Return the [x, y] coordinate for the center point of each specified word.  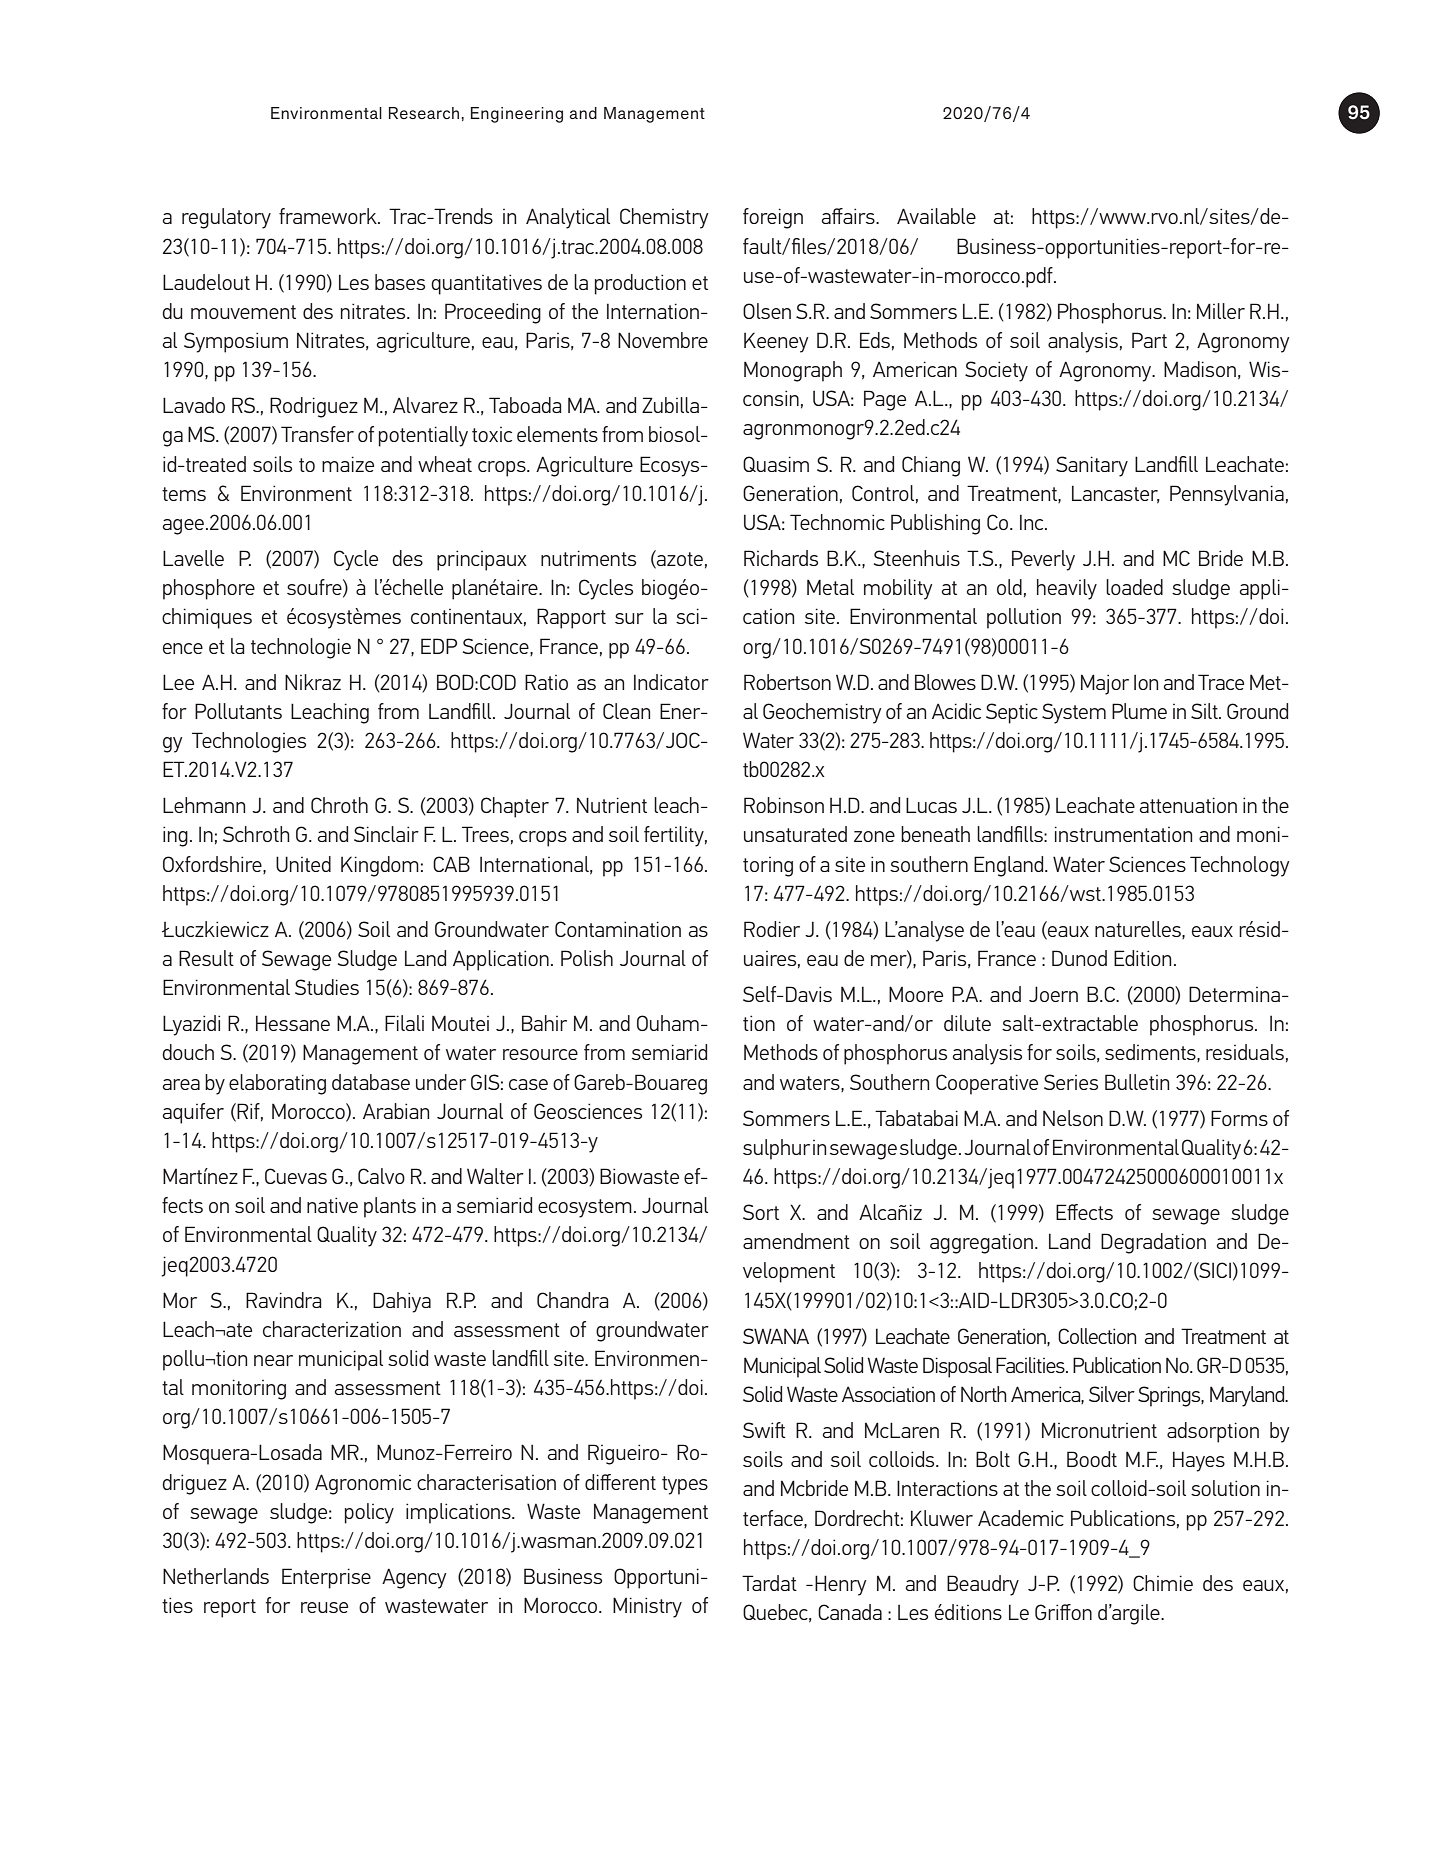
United [303, 864]
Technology [1240, 866]
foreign [773, 218]
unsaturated [795, 834]
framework [329, 216]
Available [936, 216]
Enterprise [326, 1578]
